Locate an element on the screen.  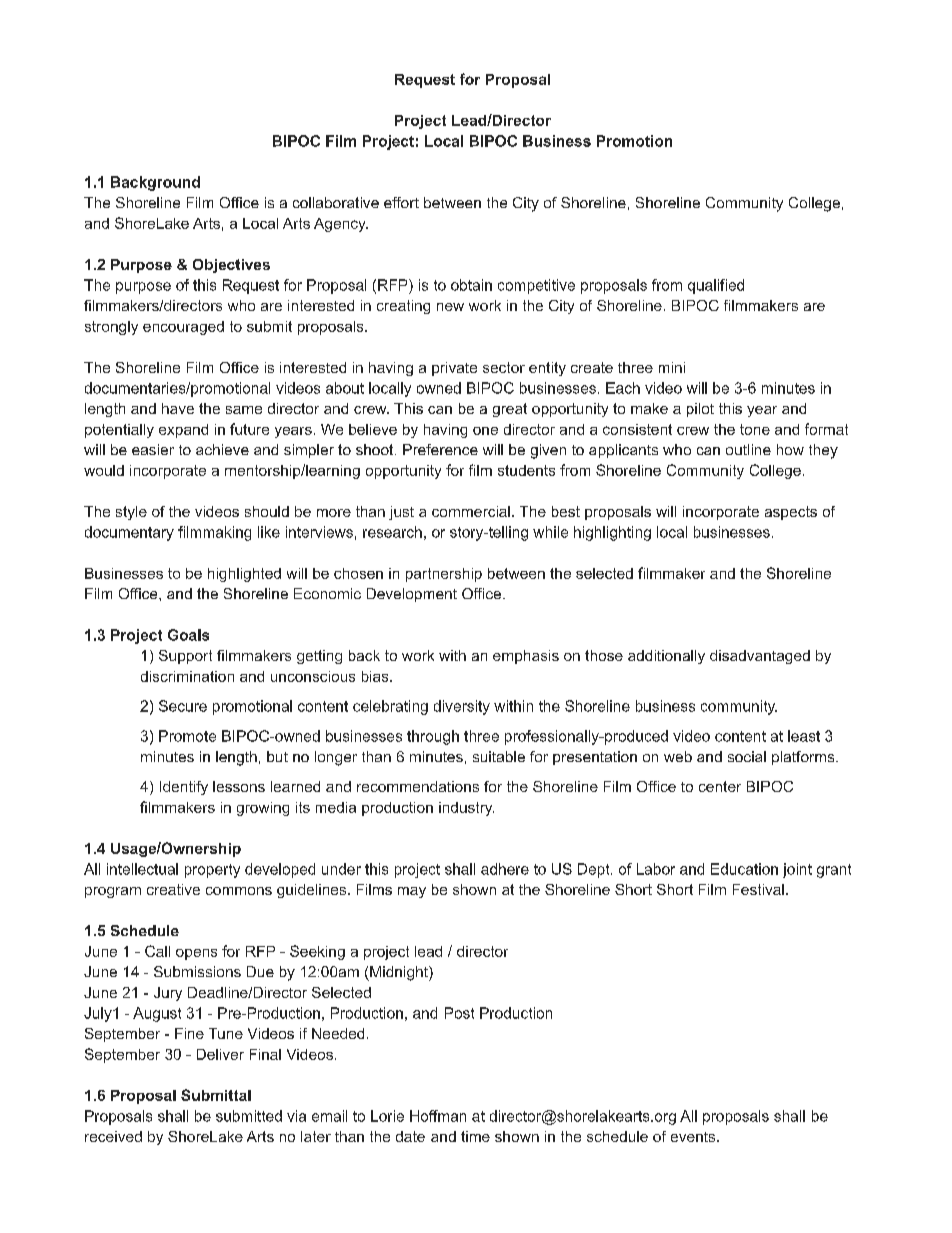
adhere is located at coordinates (505, 869).
